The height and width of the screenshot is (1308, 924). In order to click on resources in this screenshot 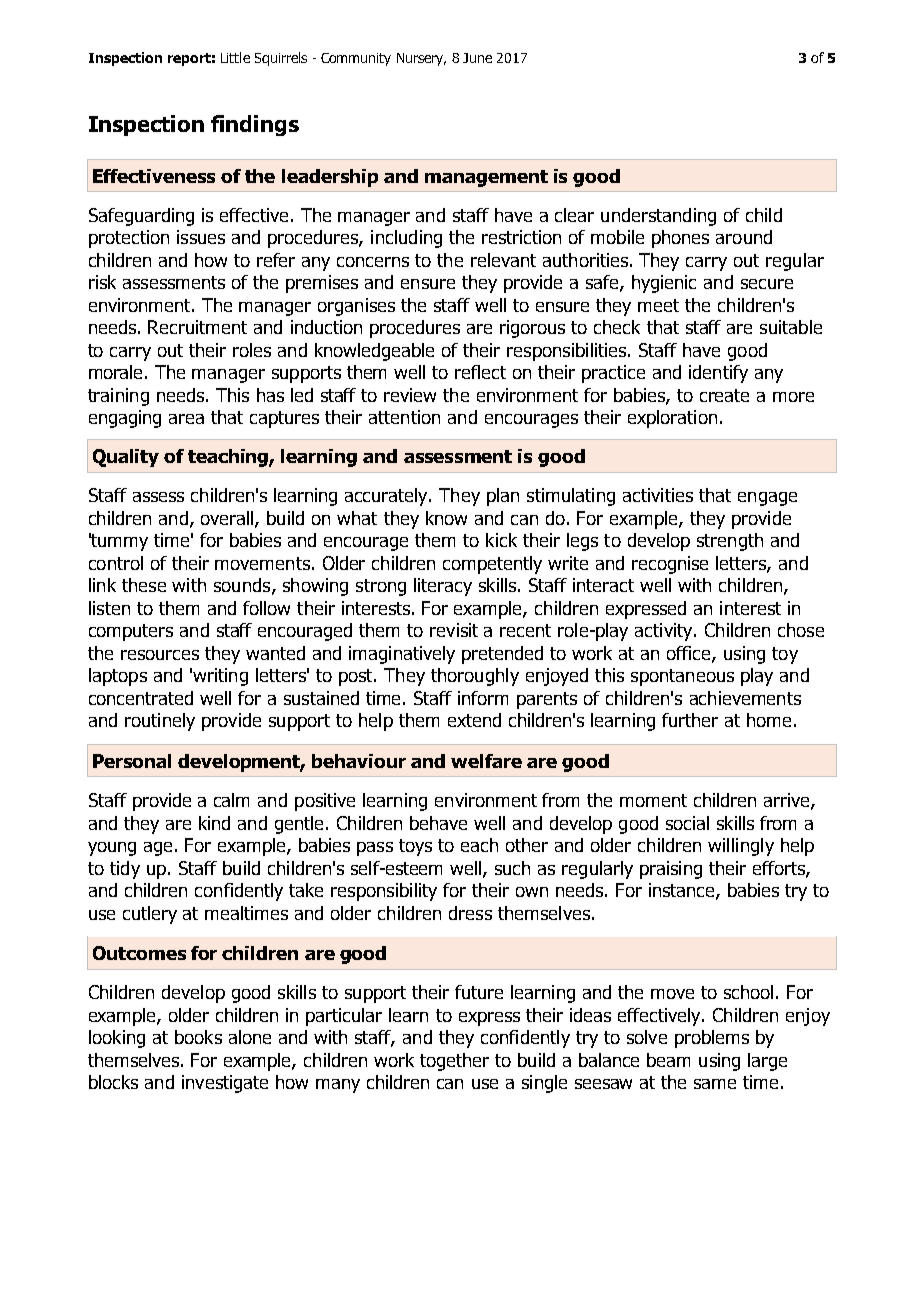, I will do `click(160, 655)`.
